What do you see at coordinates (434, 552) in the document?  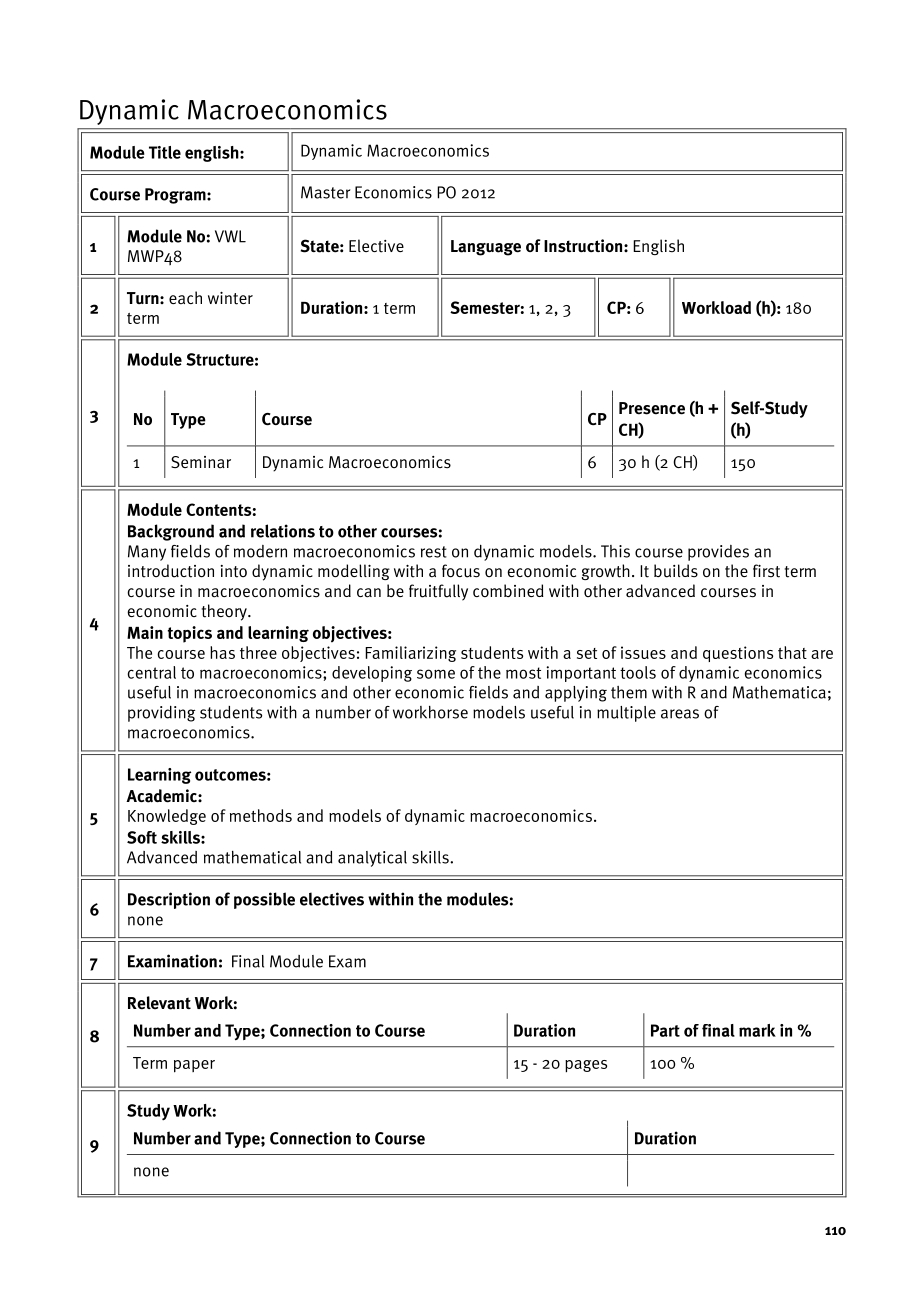 I see `rest` at bounding box center [434, 552].
